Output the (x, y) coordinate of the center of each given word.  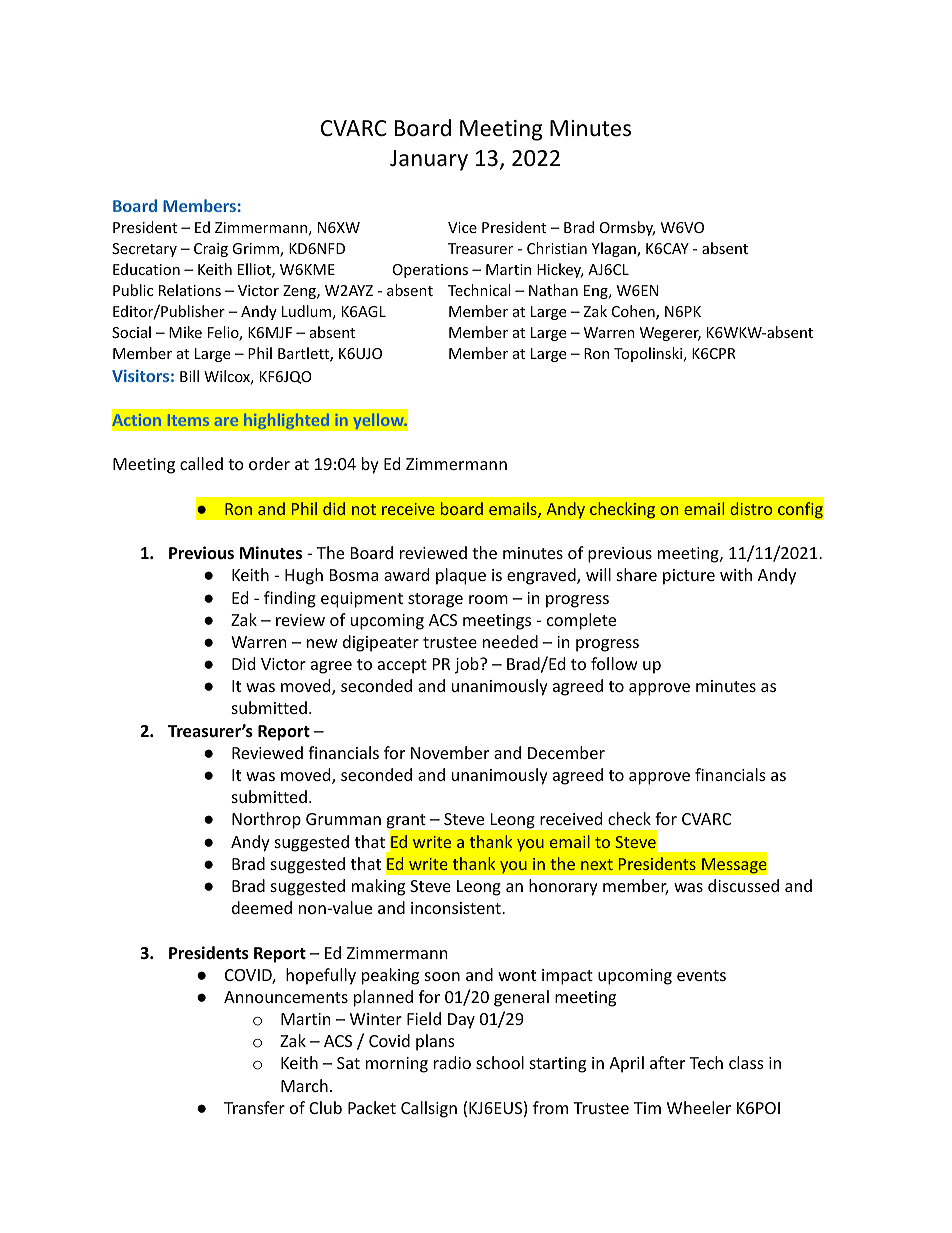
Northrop (266, 820)
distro (751, 508)
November (450, 752)
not (364, 509)
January (429, 160)
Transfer (254, 1107)
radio (452, 1062)
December (566, 752)
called (201, 463)
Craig (211, 250)
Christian (557, 248)
